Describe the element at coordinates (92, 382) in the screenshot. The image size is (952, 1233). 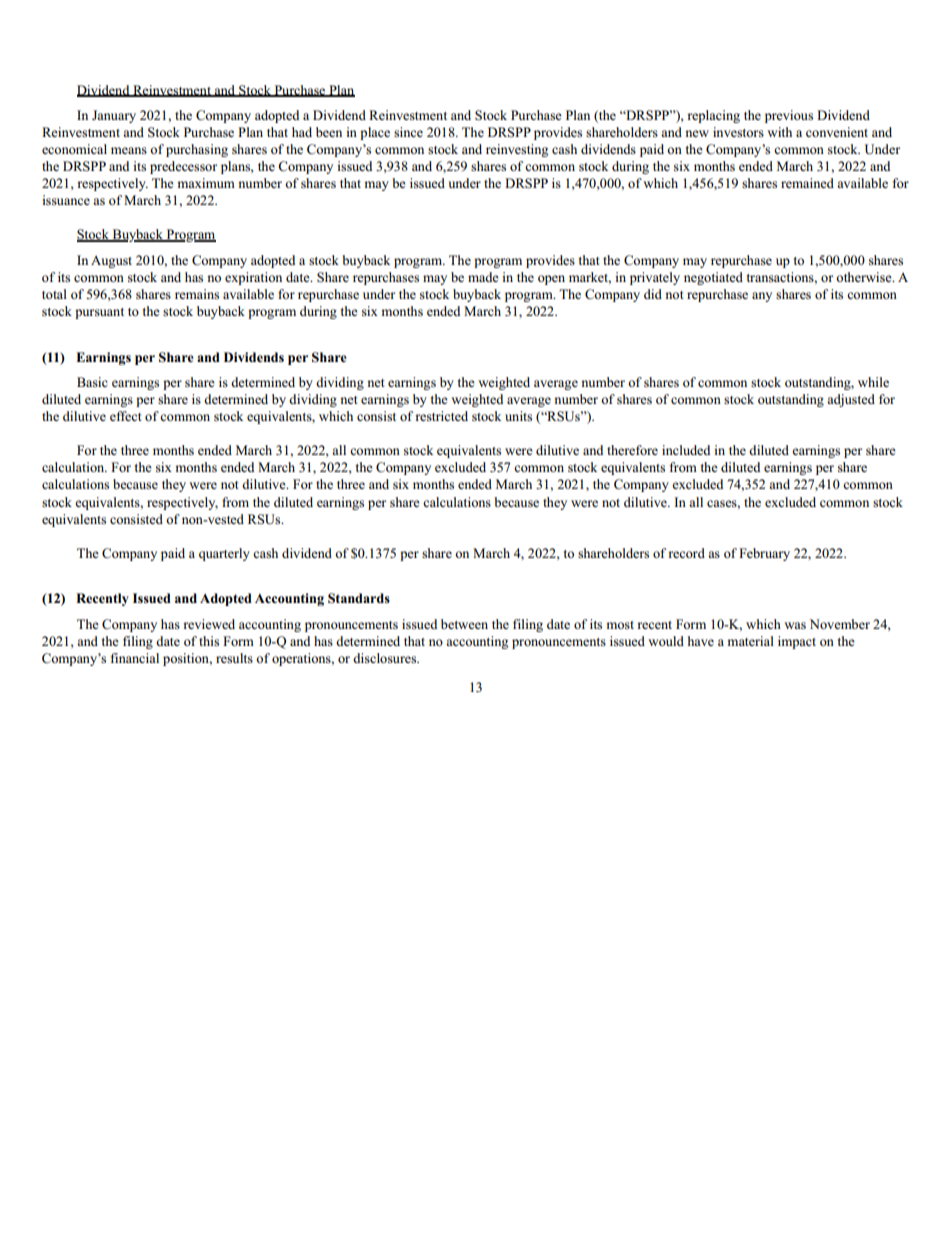
I see `Basic` at that location.
